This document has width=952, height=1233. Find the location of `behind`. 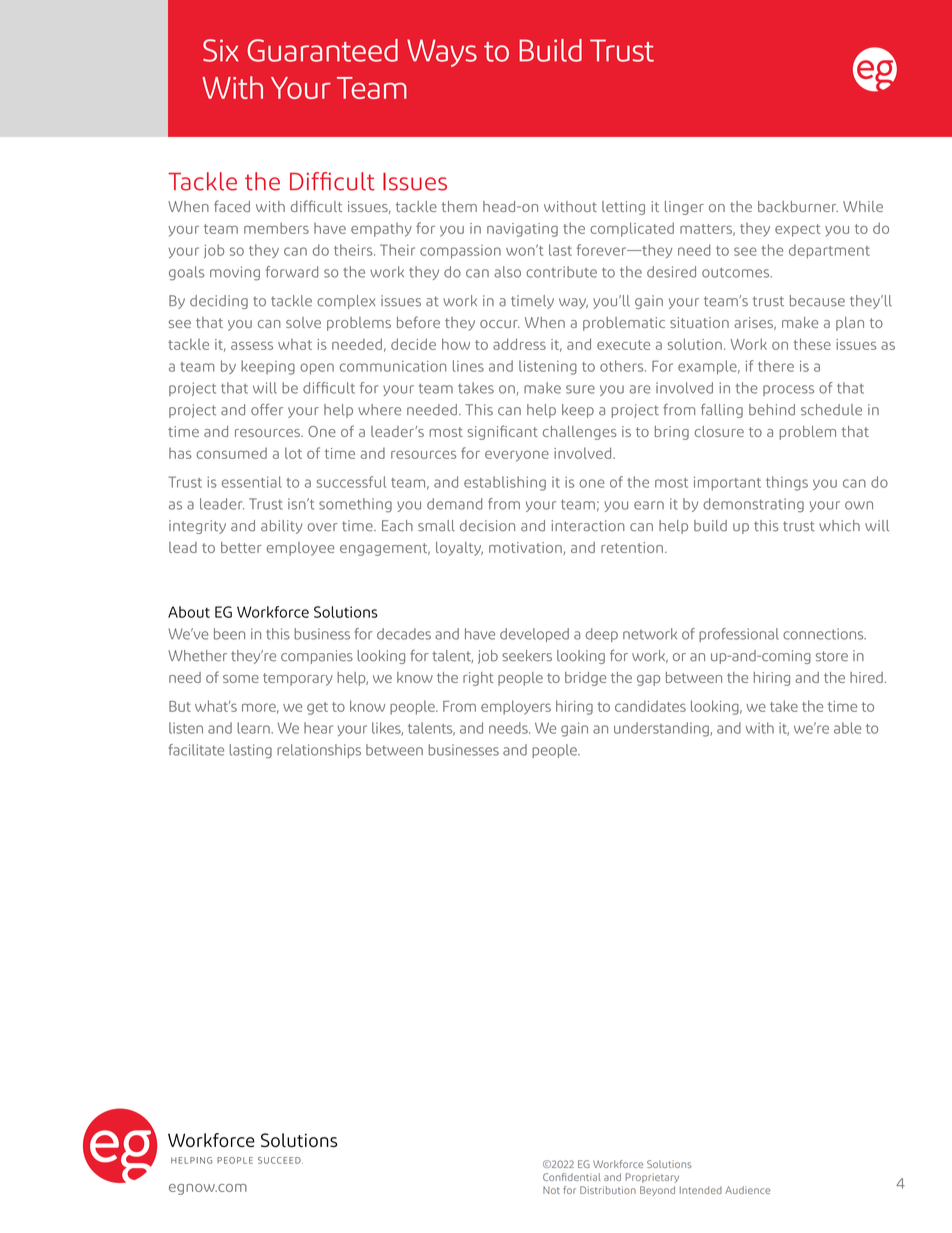

behind is located at coordinates (772, 410).
